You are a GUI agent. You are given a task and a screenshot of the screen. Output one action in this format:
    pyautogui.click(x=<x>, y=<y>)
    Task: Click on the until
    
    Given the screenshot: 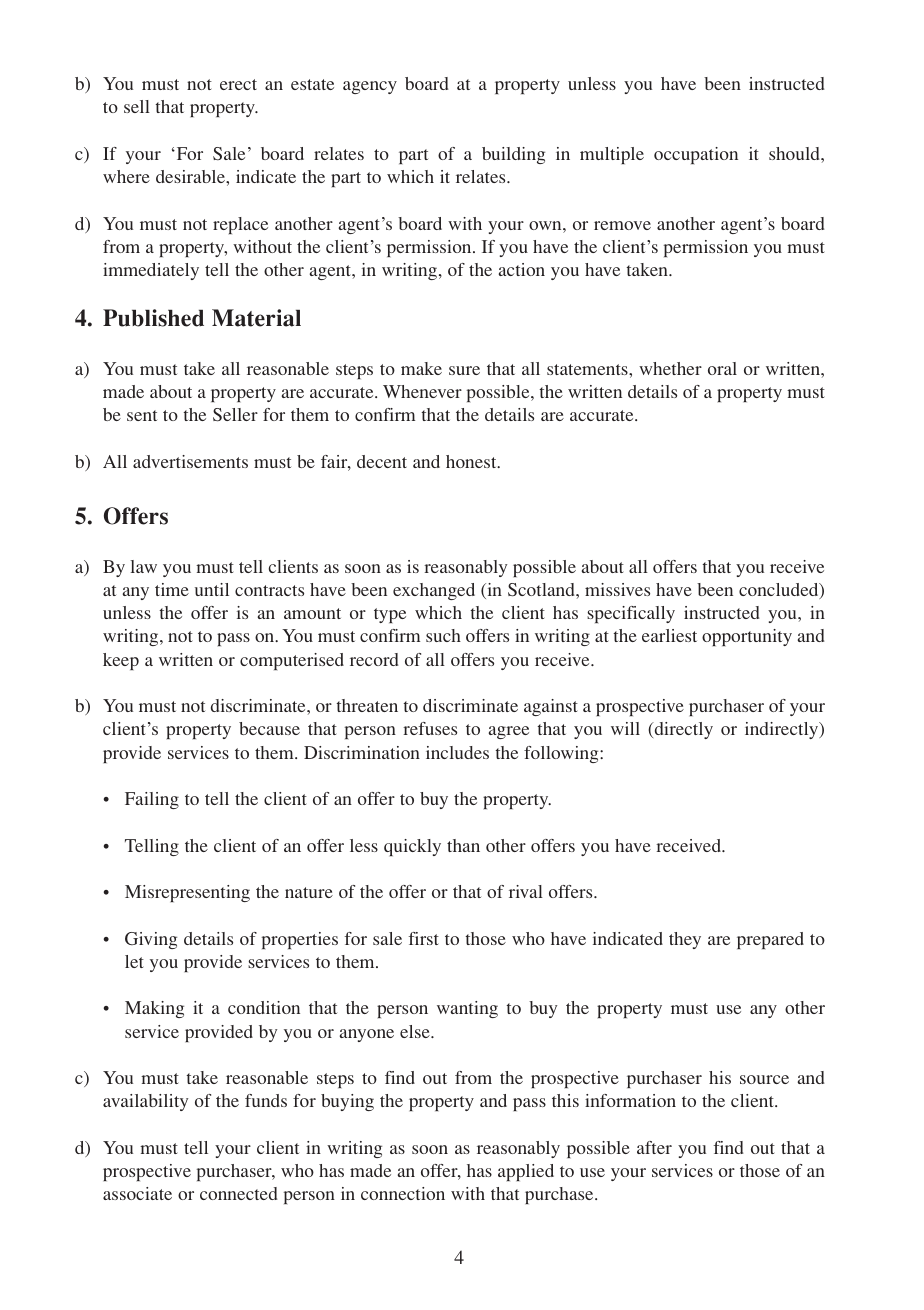 What is the action you would take?
    pyautogui.click(x=212, y=589)
